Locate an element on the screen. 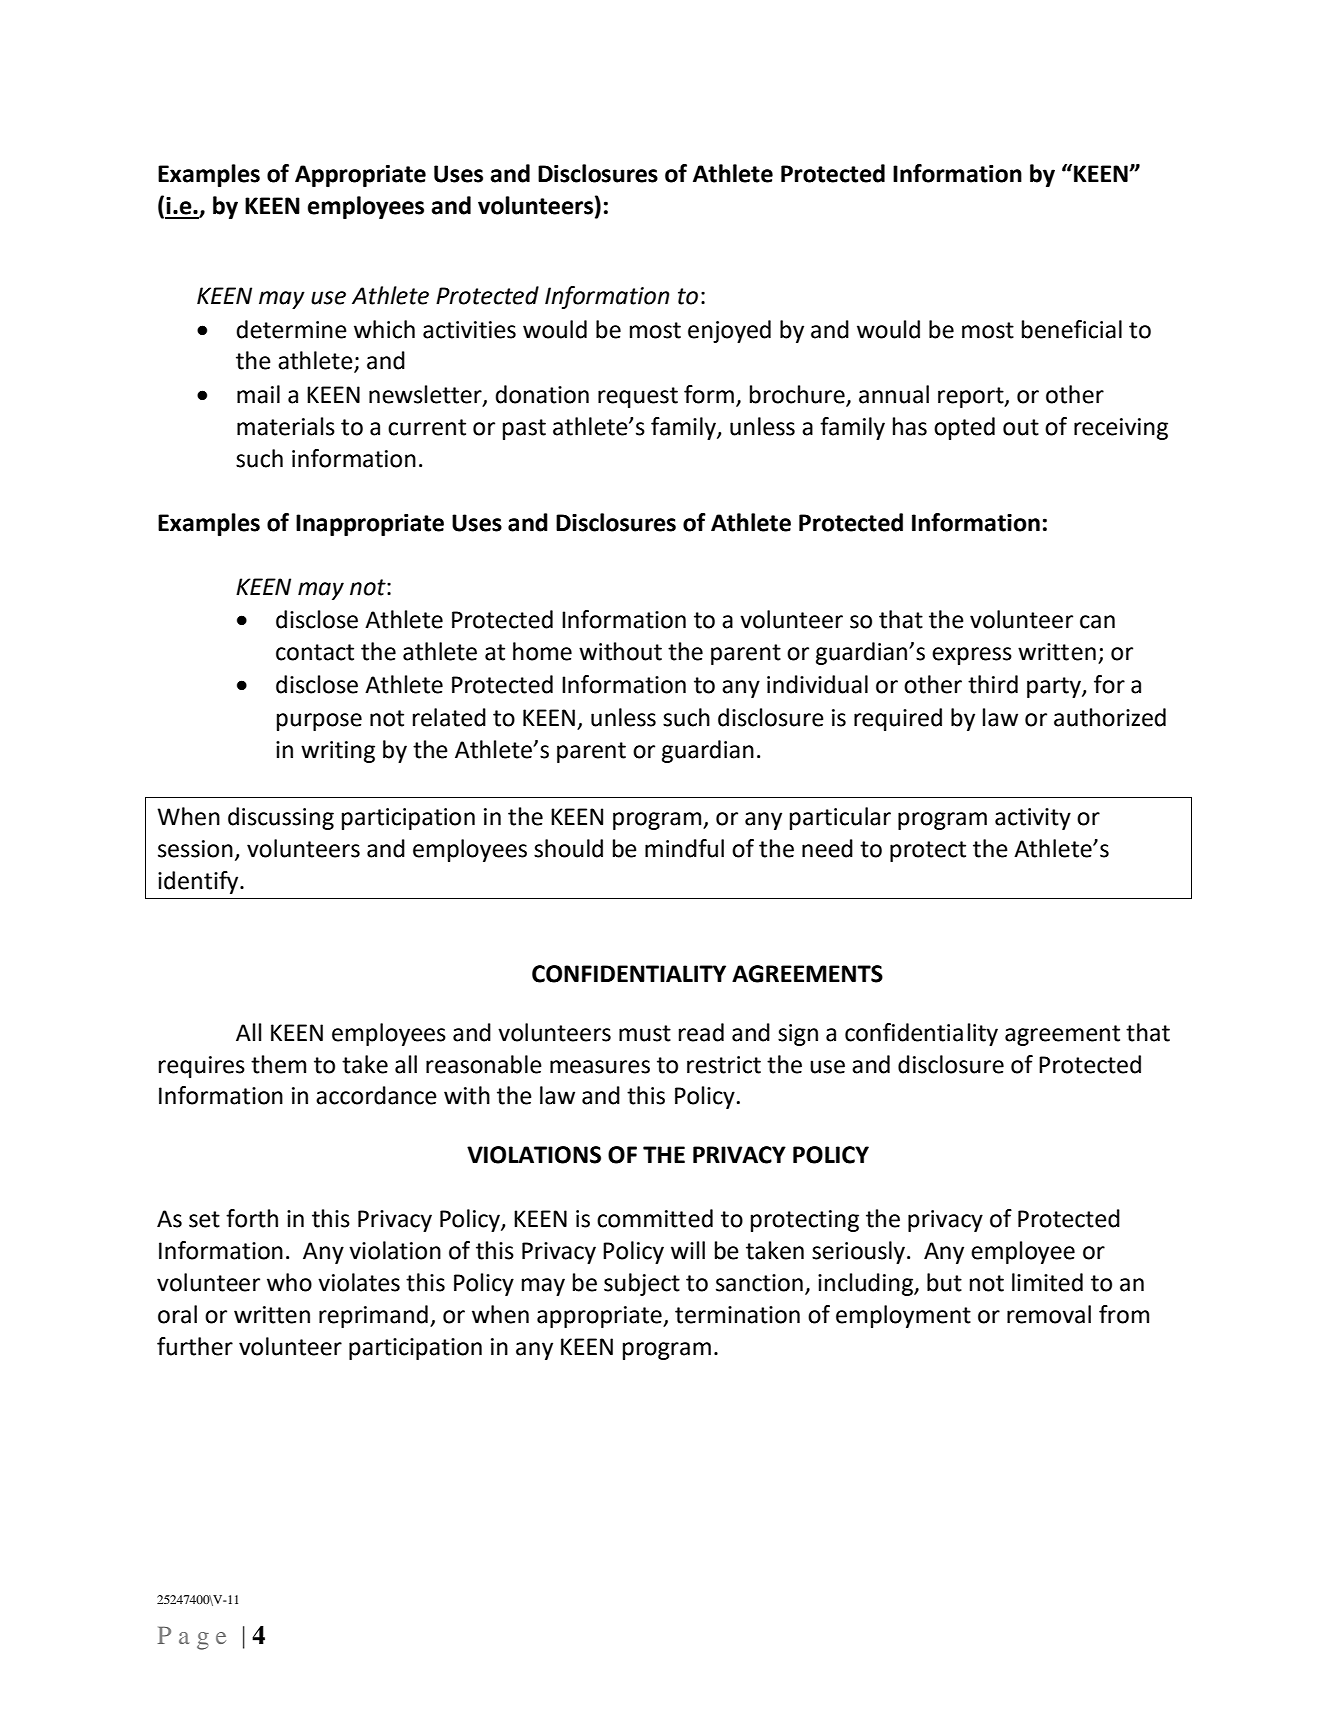 The height and width of the screenshot is (1729, 1336). request is located at coordinates (638, 397).
